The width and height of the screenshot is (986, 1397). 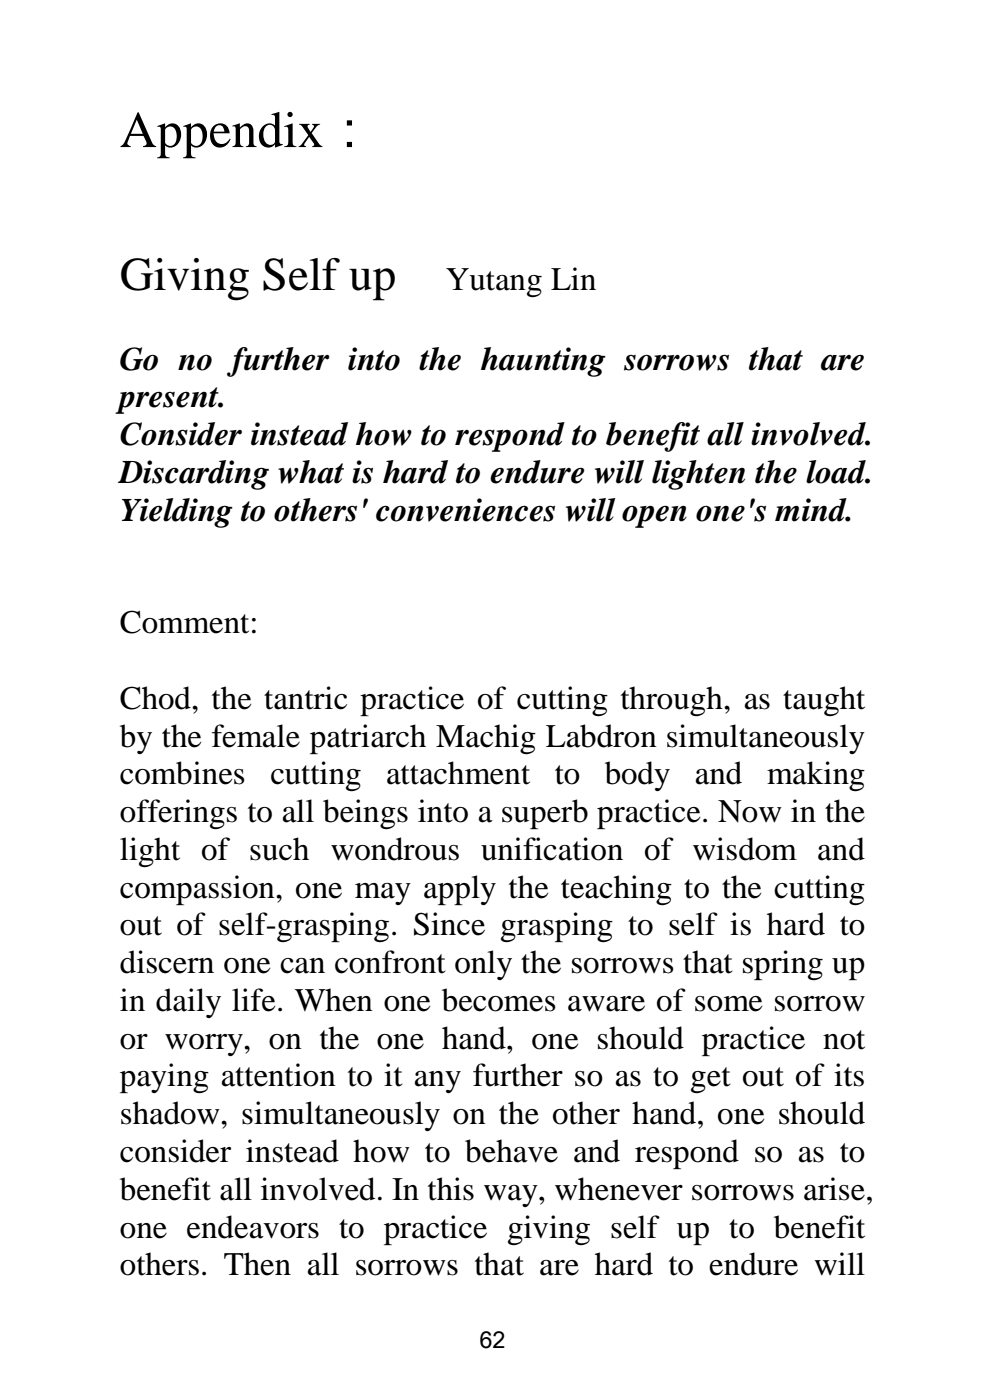 I want to click on some, so click(x=728, y=1004).
